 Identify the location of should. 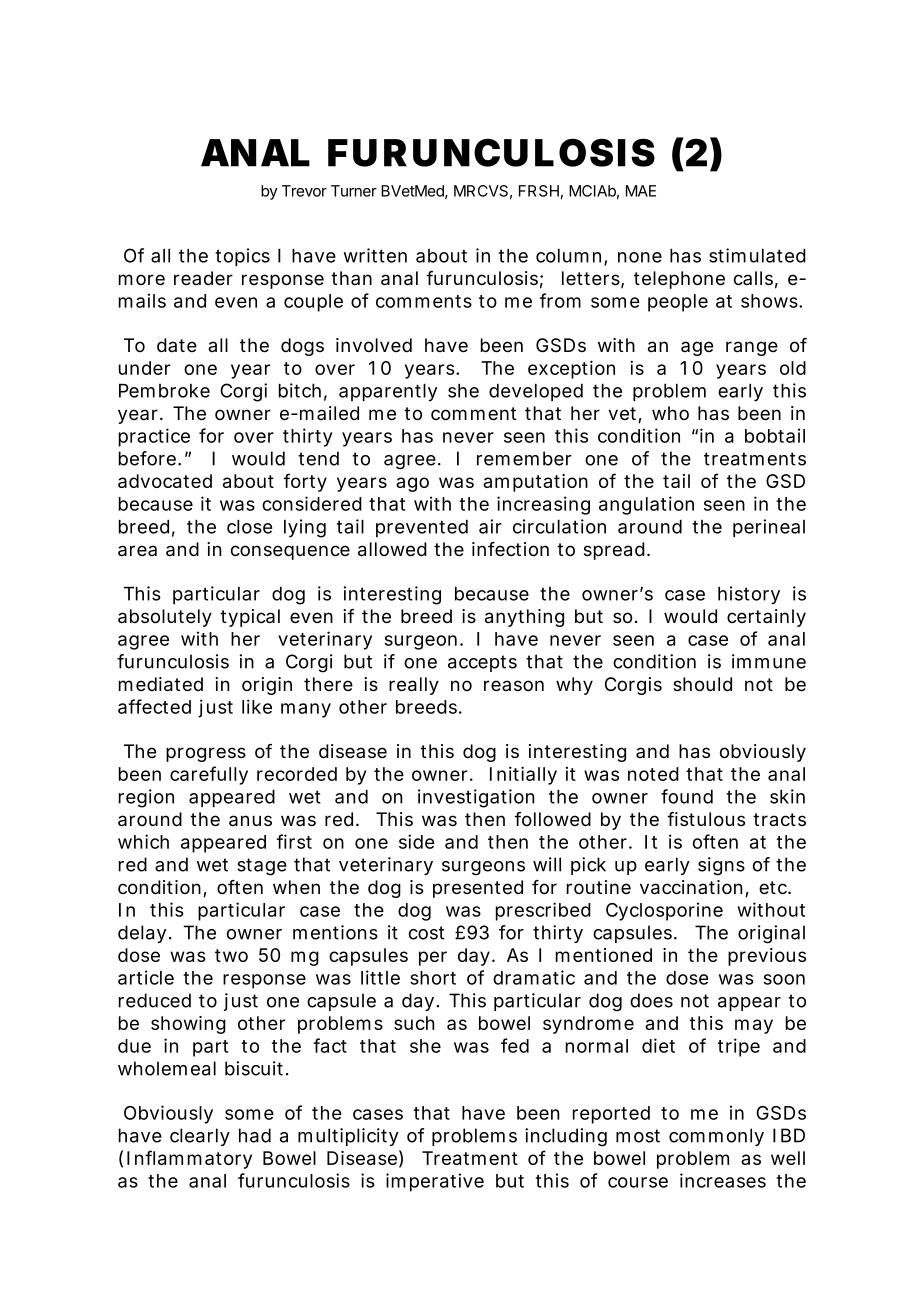
(702, 684).
